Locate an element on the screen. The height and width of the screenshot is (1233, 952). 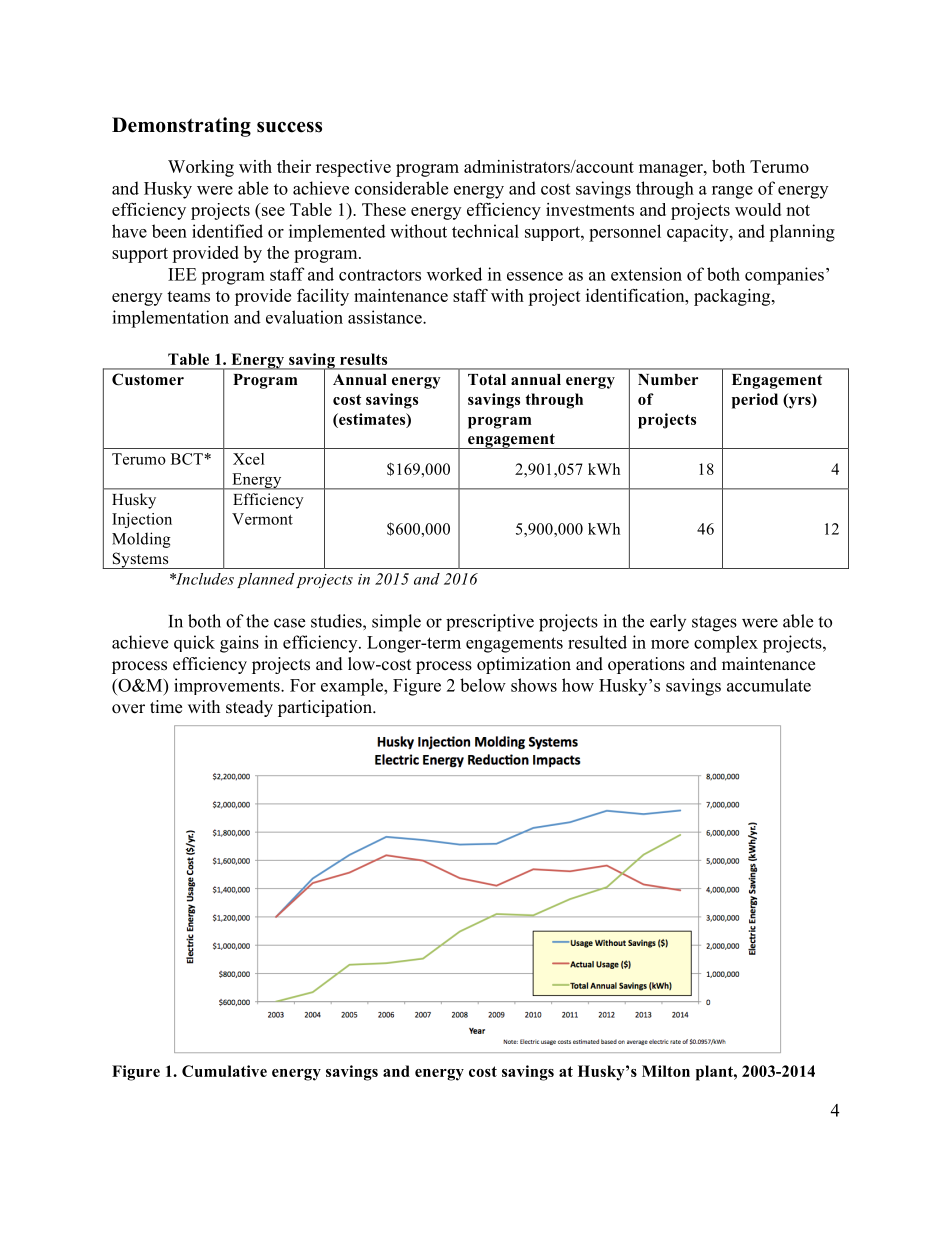
Working is located at coordinates (201, 168).
